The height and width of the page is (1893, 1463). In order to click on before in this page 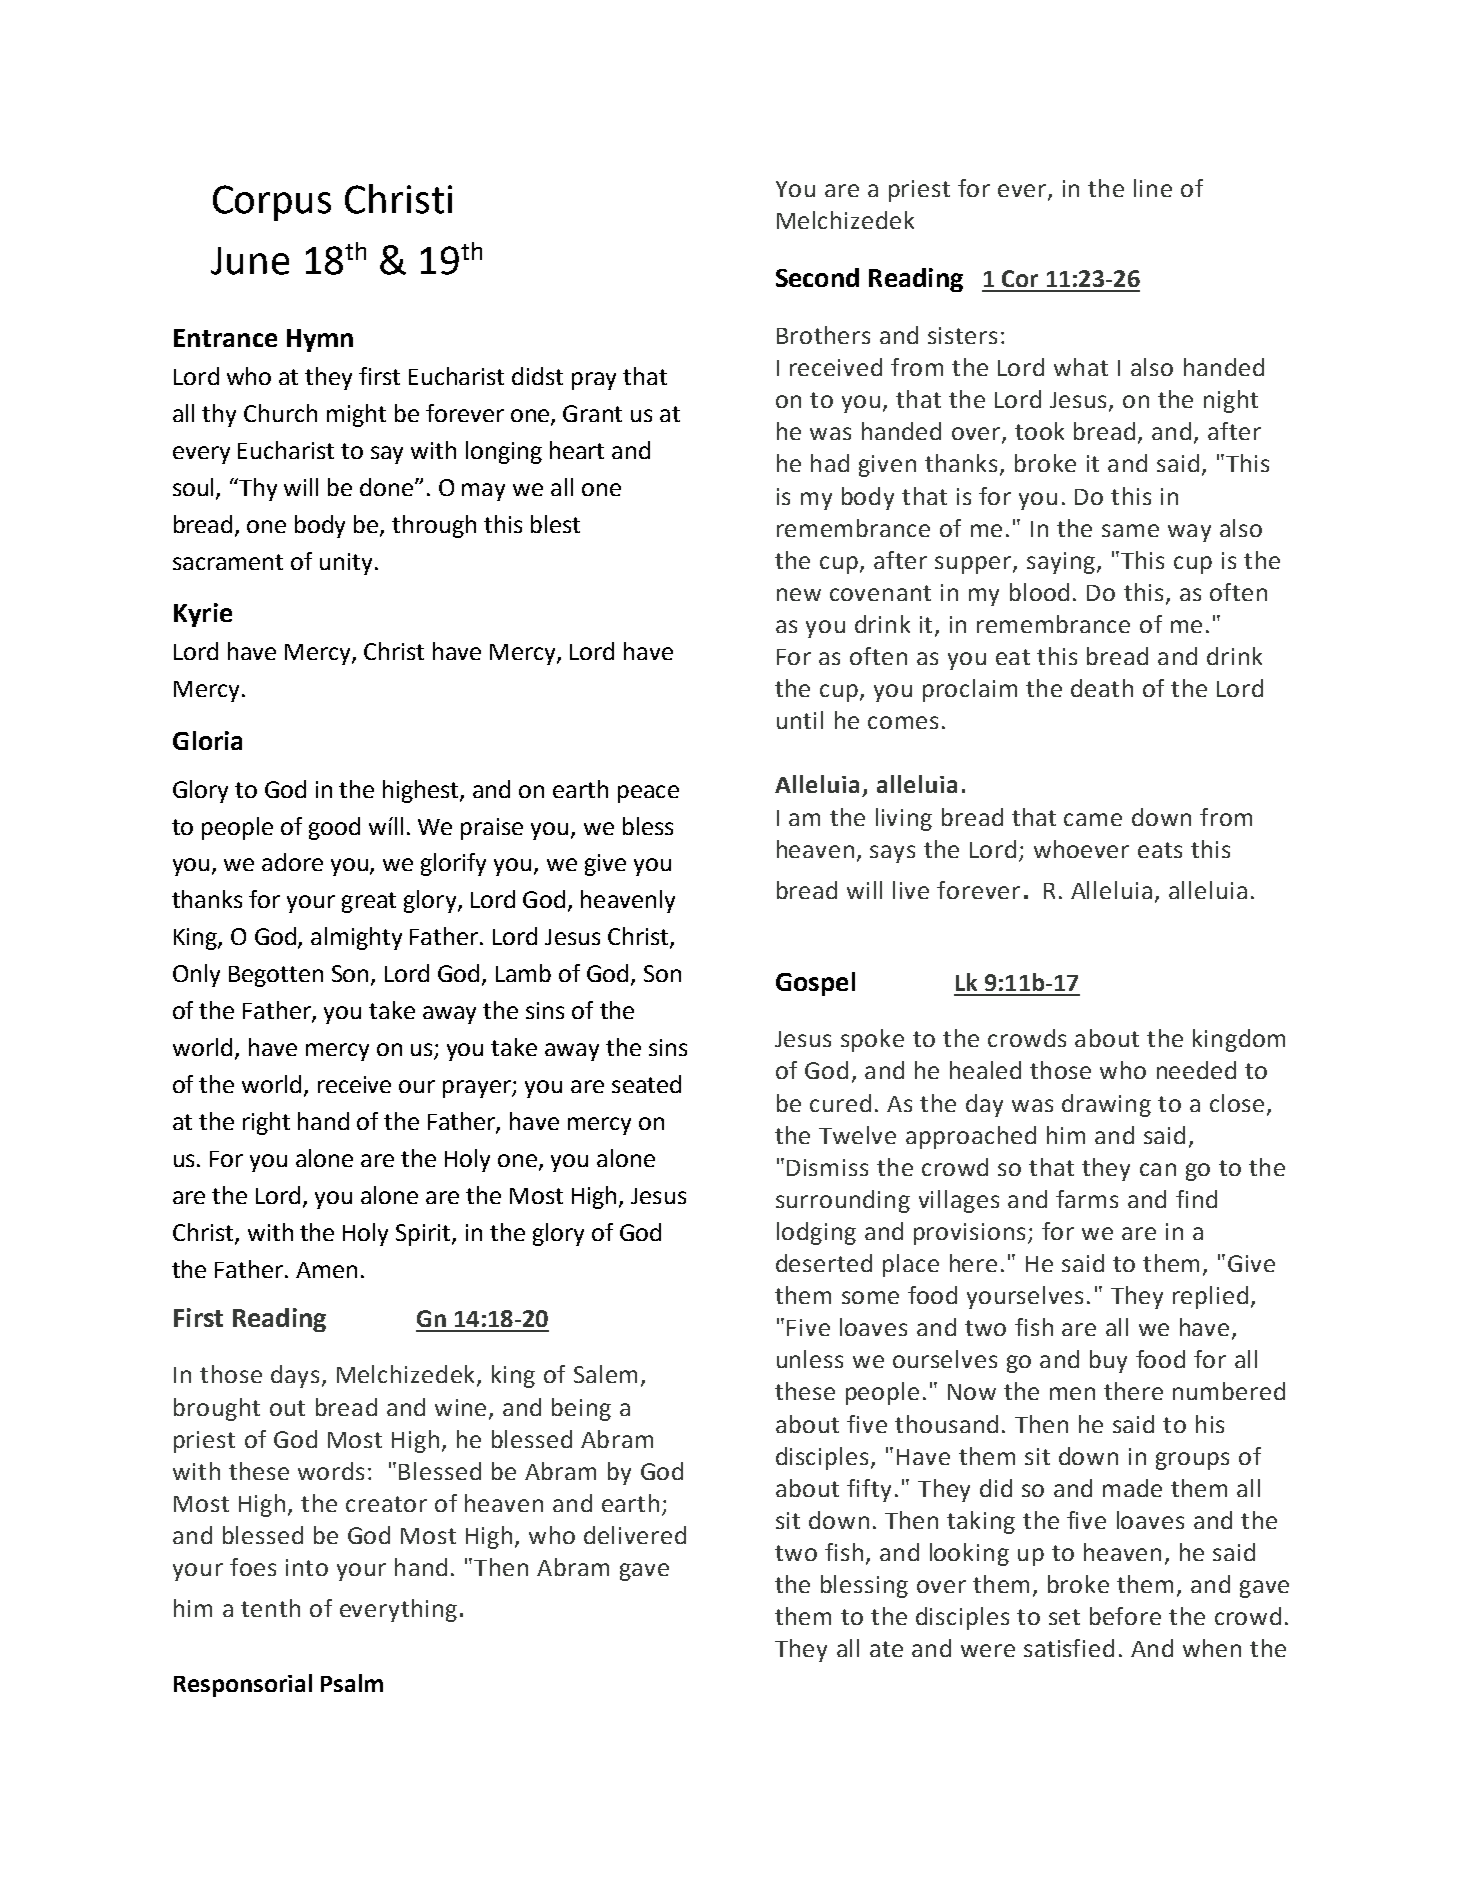, I will do `click(1125, 1616)`.
